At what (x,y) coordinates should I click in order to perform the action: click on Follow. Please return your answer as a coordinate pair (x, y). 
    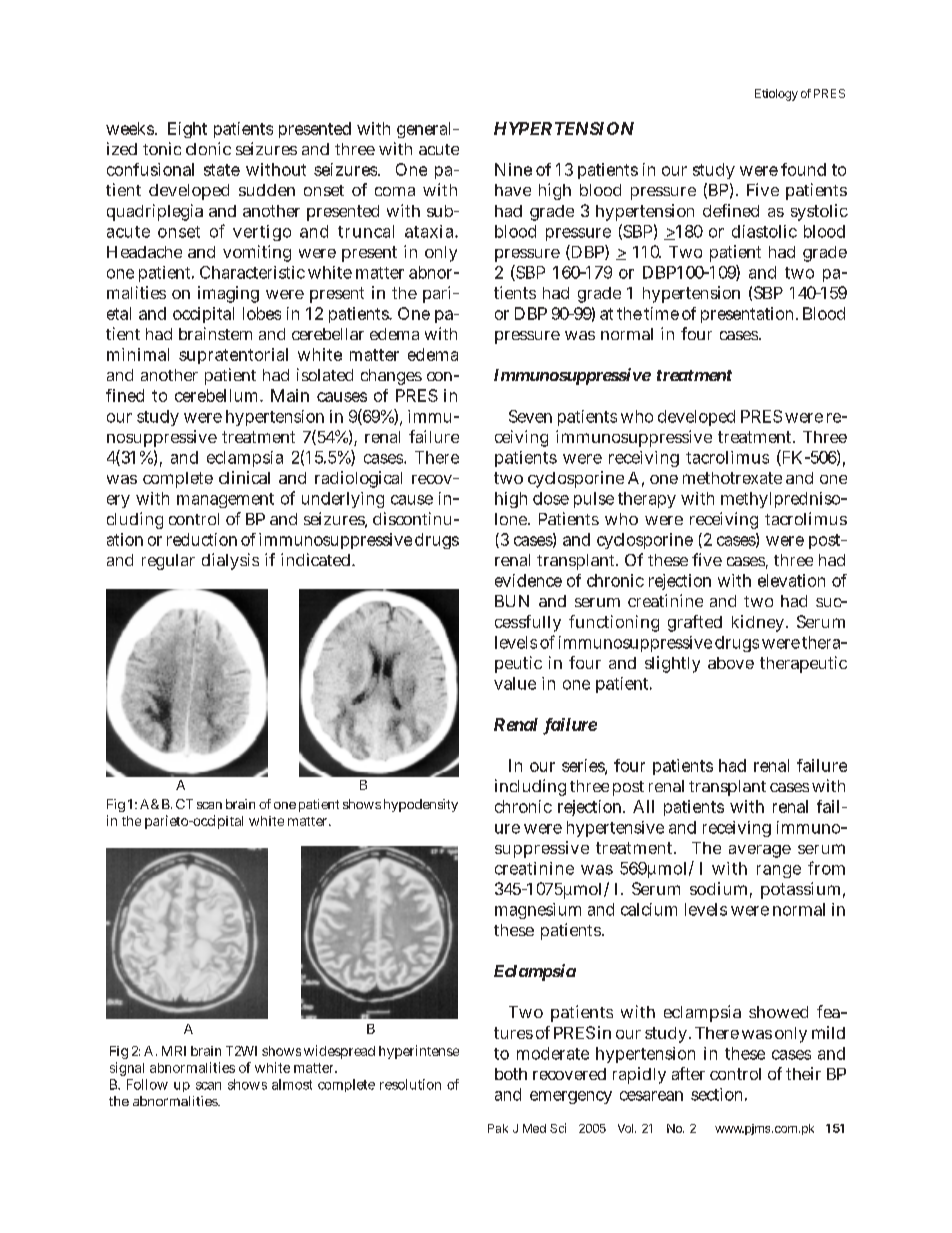
    Looking at the image, I should click on (147, 1084).
